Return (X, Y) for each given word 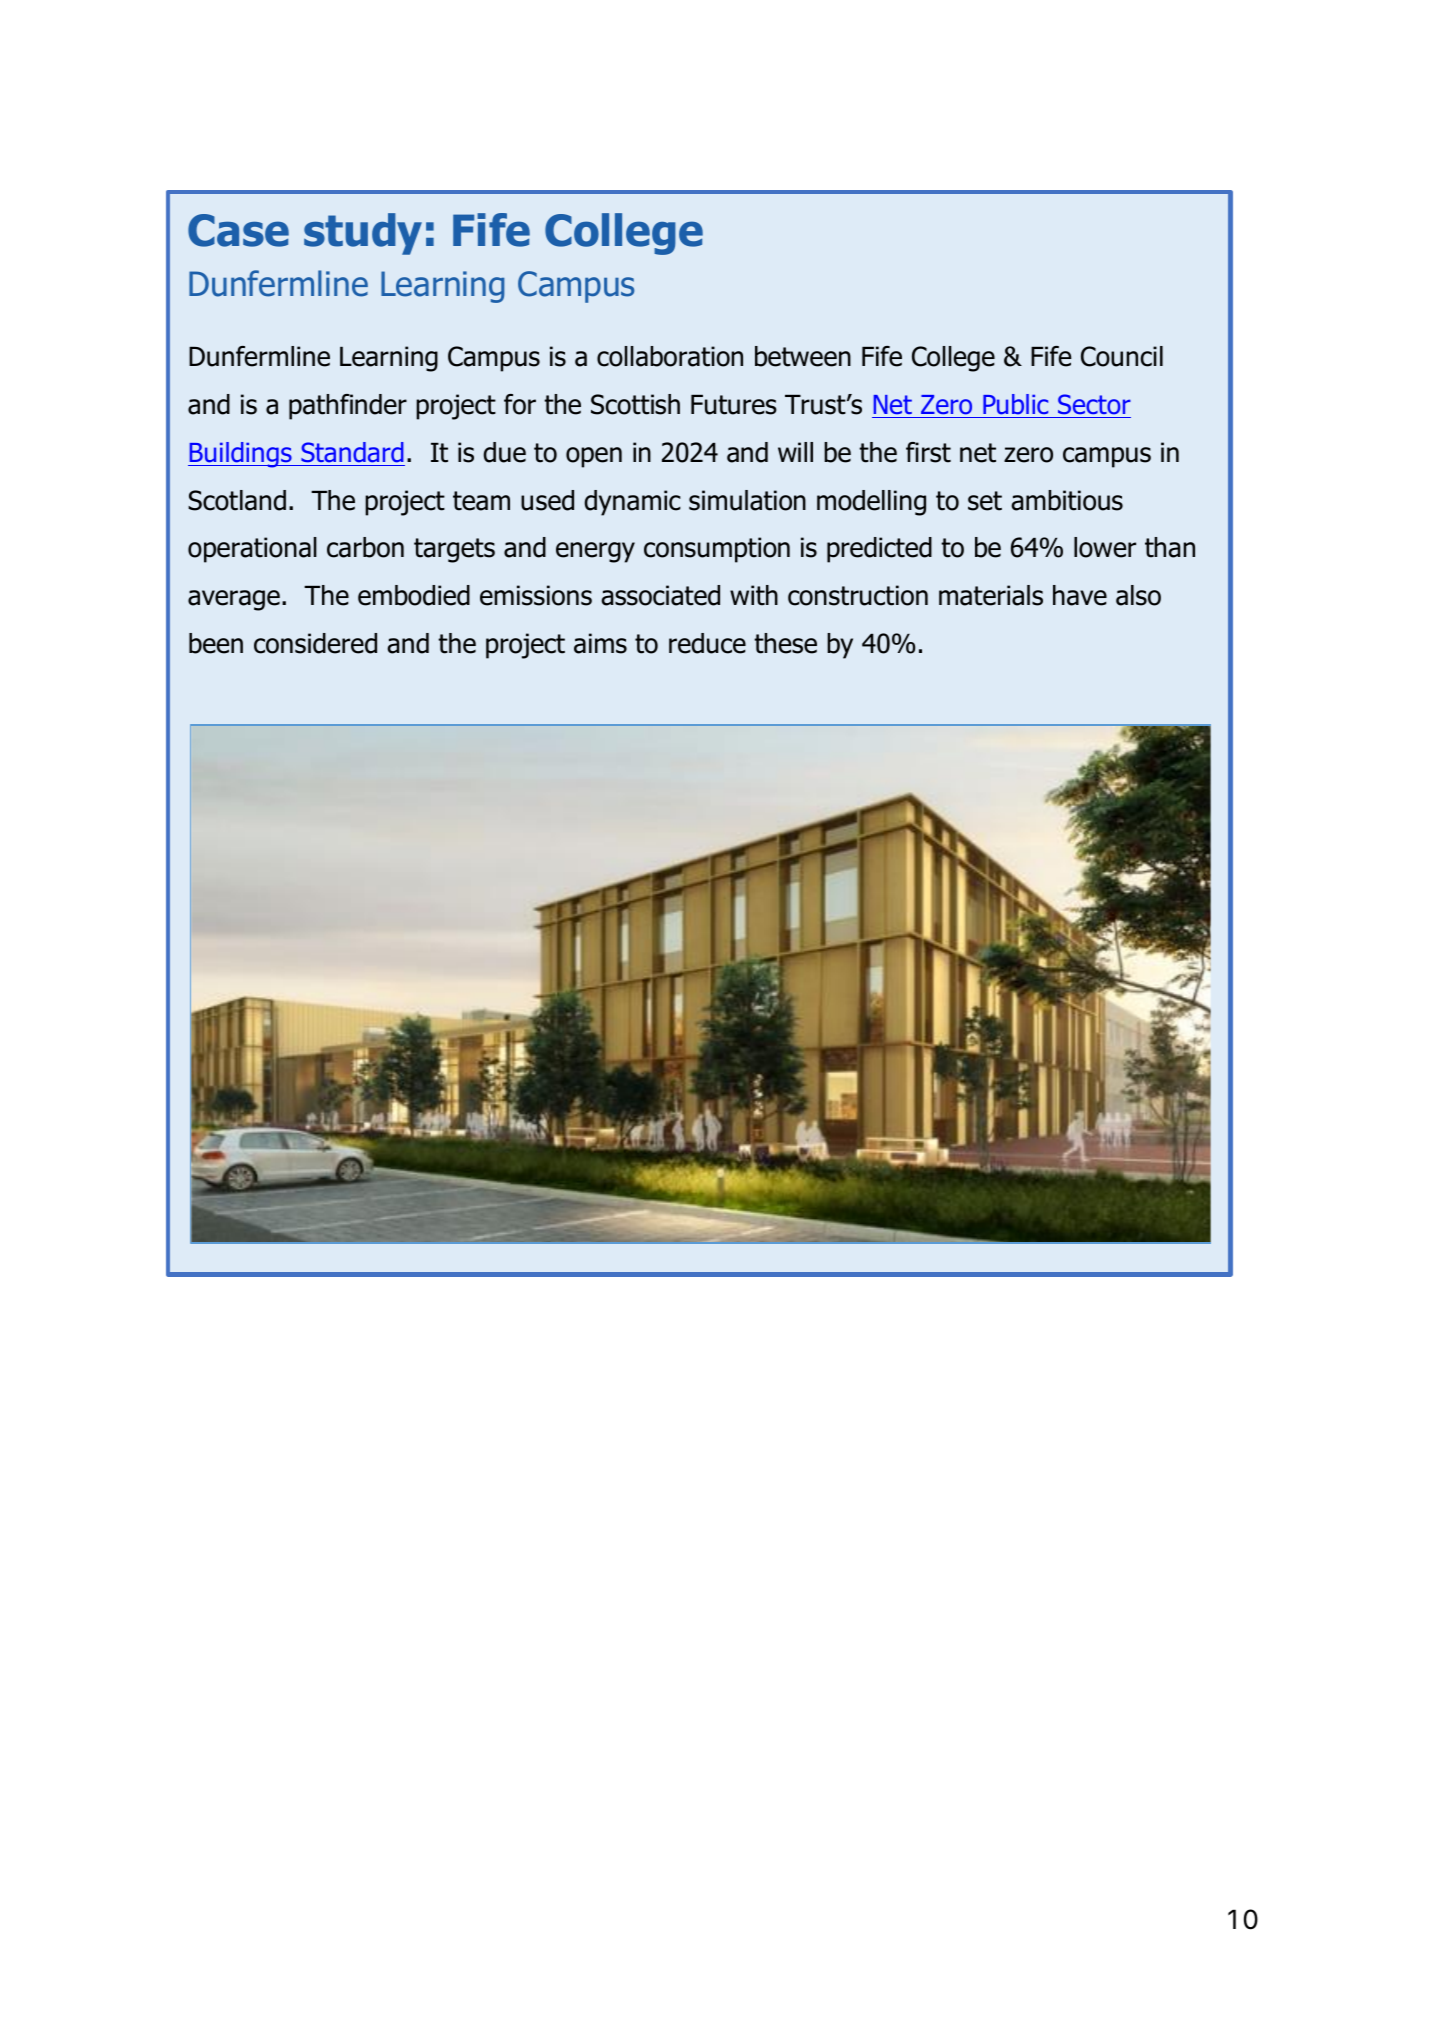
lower (1105, 547)
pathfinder (348, 407)
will (795, 452)
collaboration (670, 356)
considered (315, 643)
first (928, 452)
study (363, 234)
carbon (365, 547)
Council (1122, 356)
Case (238, 230)
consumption (717, 550)
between (803, 356)
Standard (352, 452)
